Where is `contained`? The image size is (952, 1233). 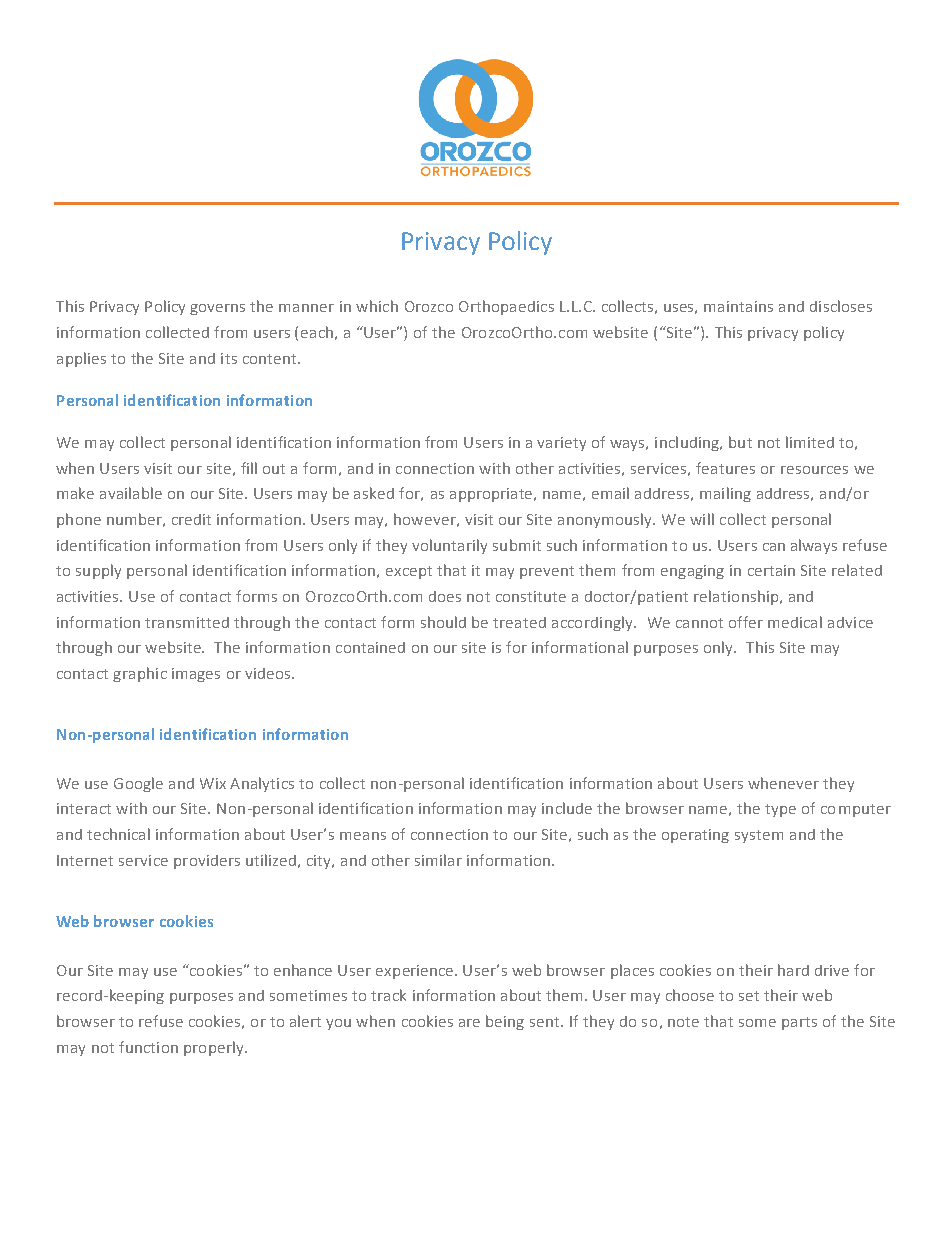 contained is located at coordinates (370, 647).
